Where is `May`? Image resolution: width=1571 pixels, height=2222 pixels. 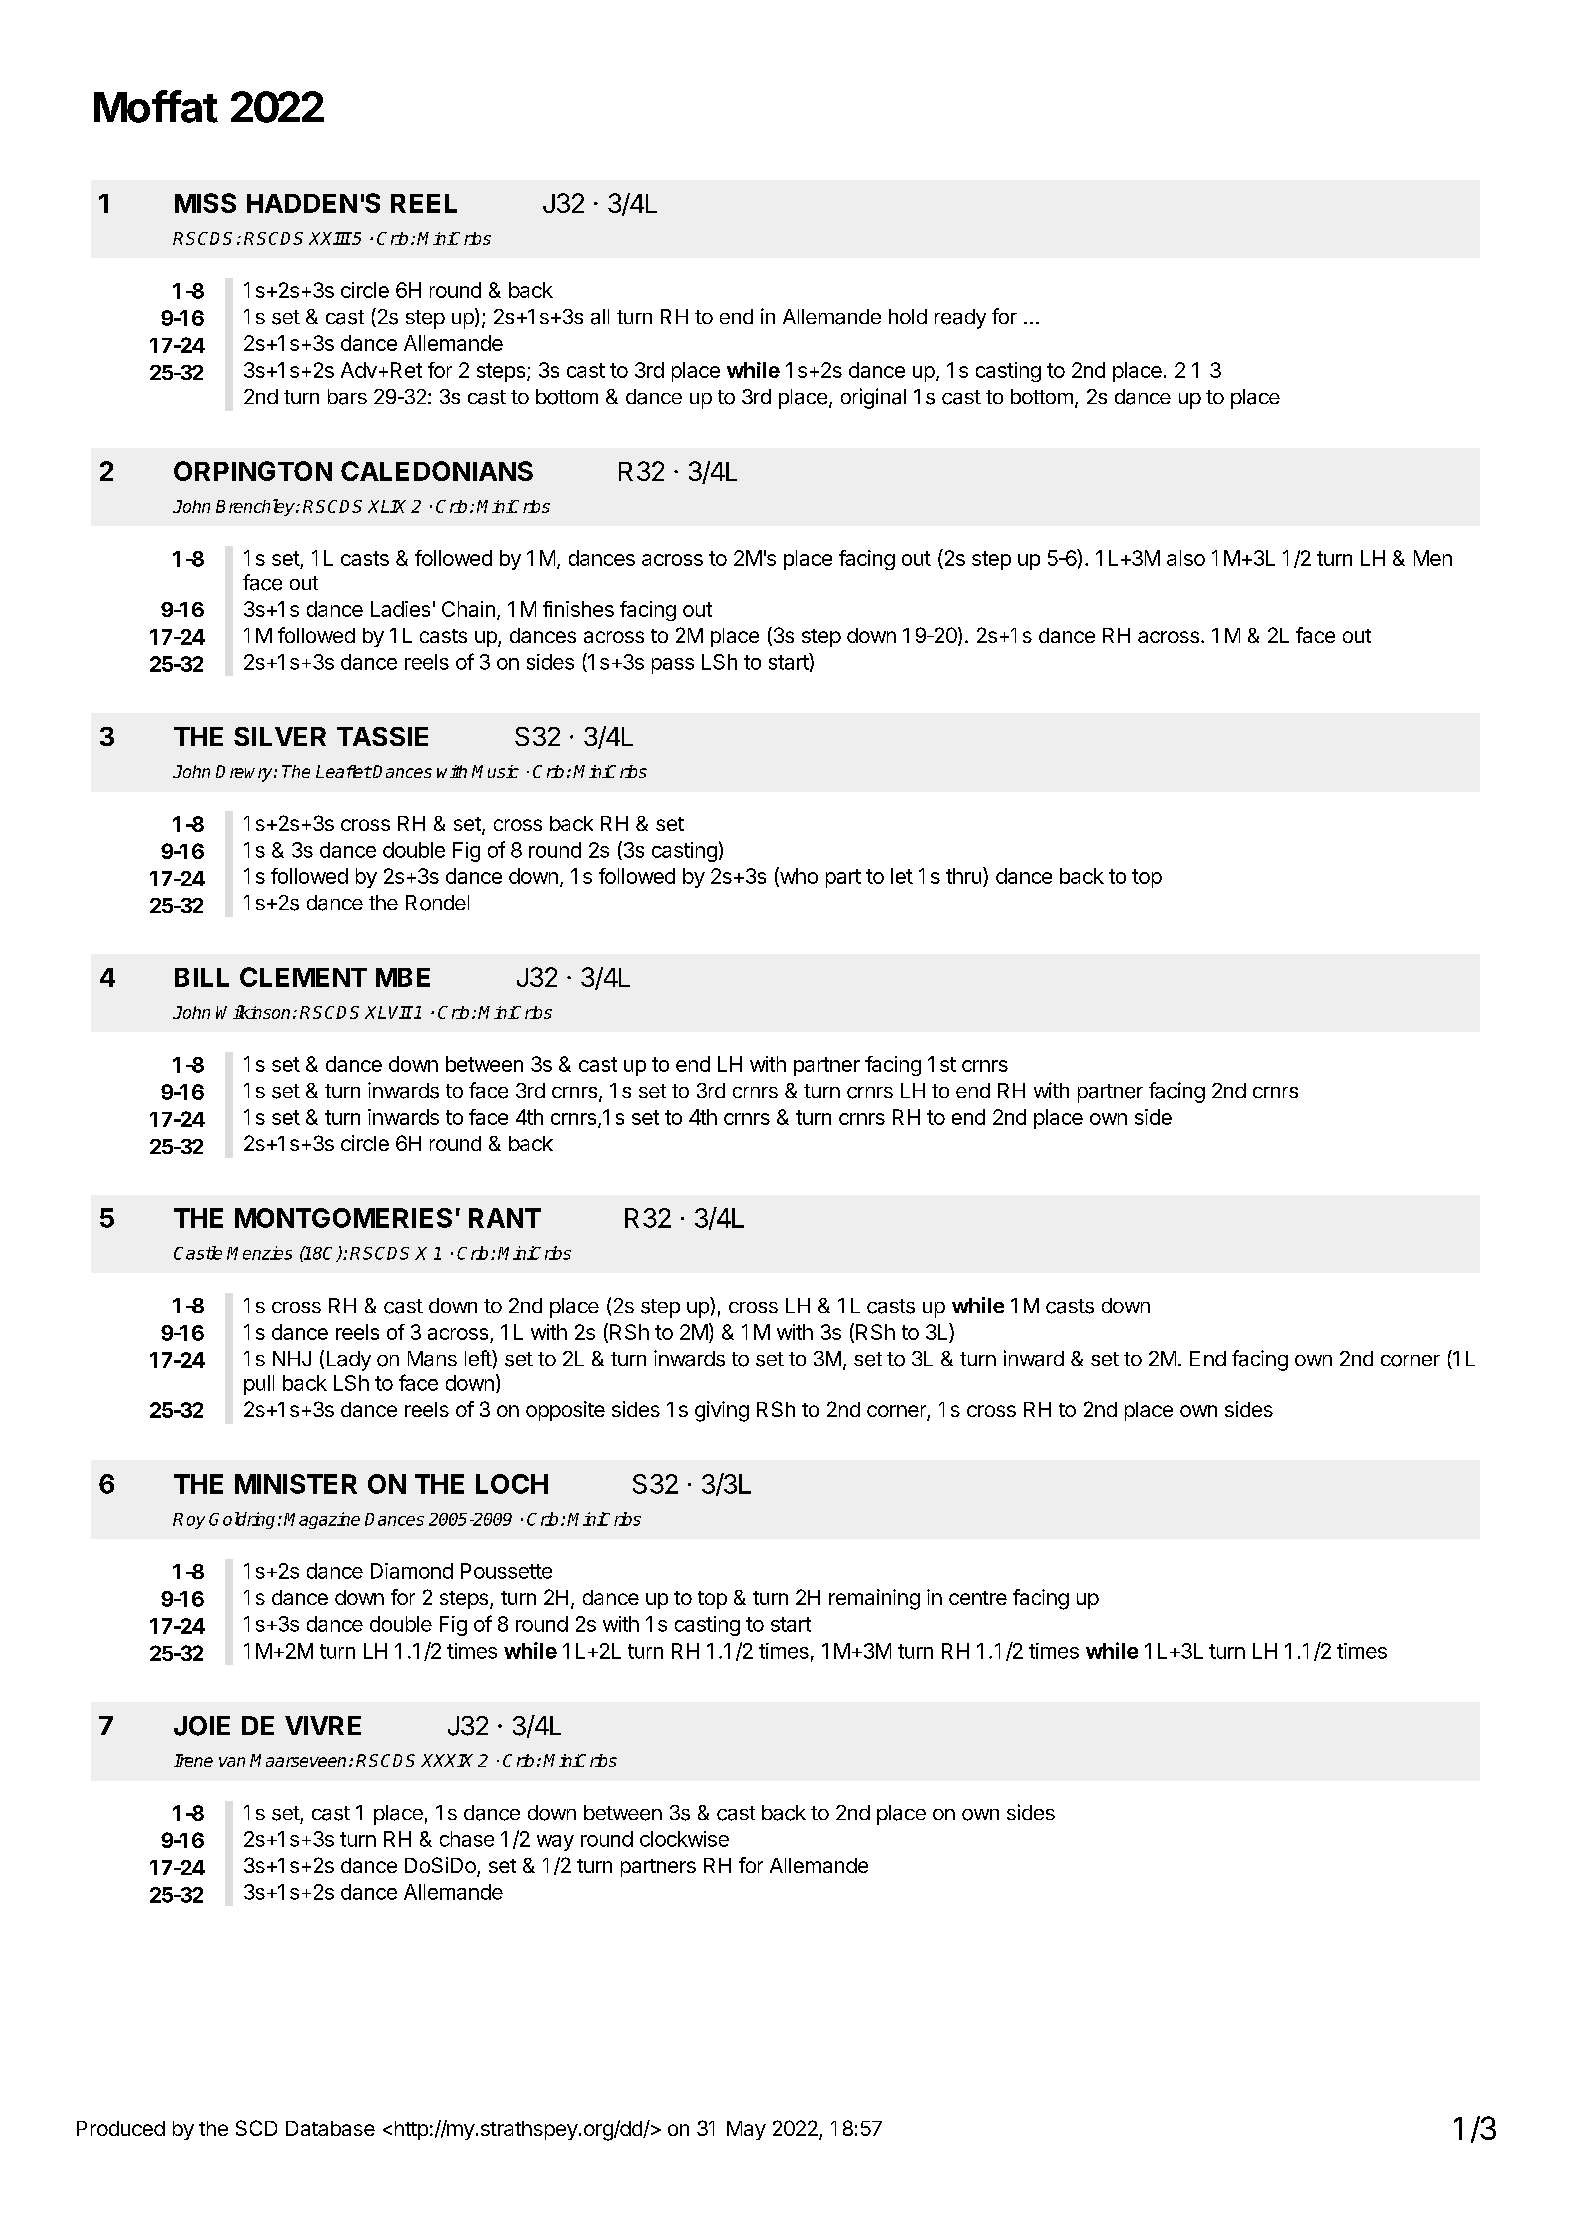
May is located at coordinates (746, 2130).
